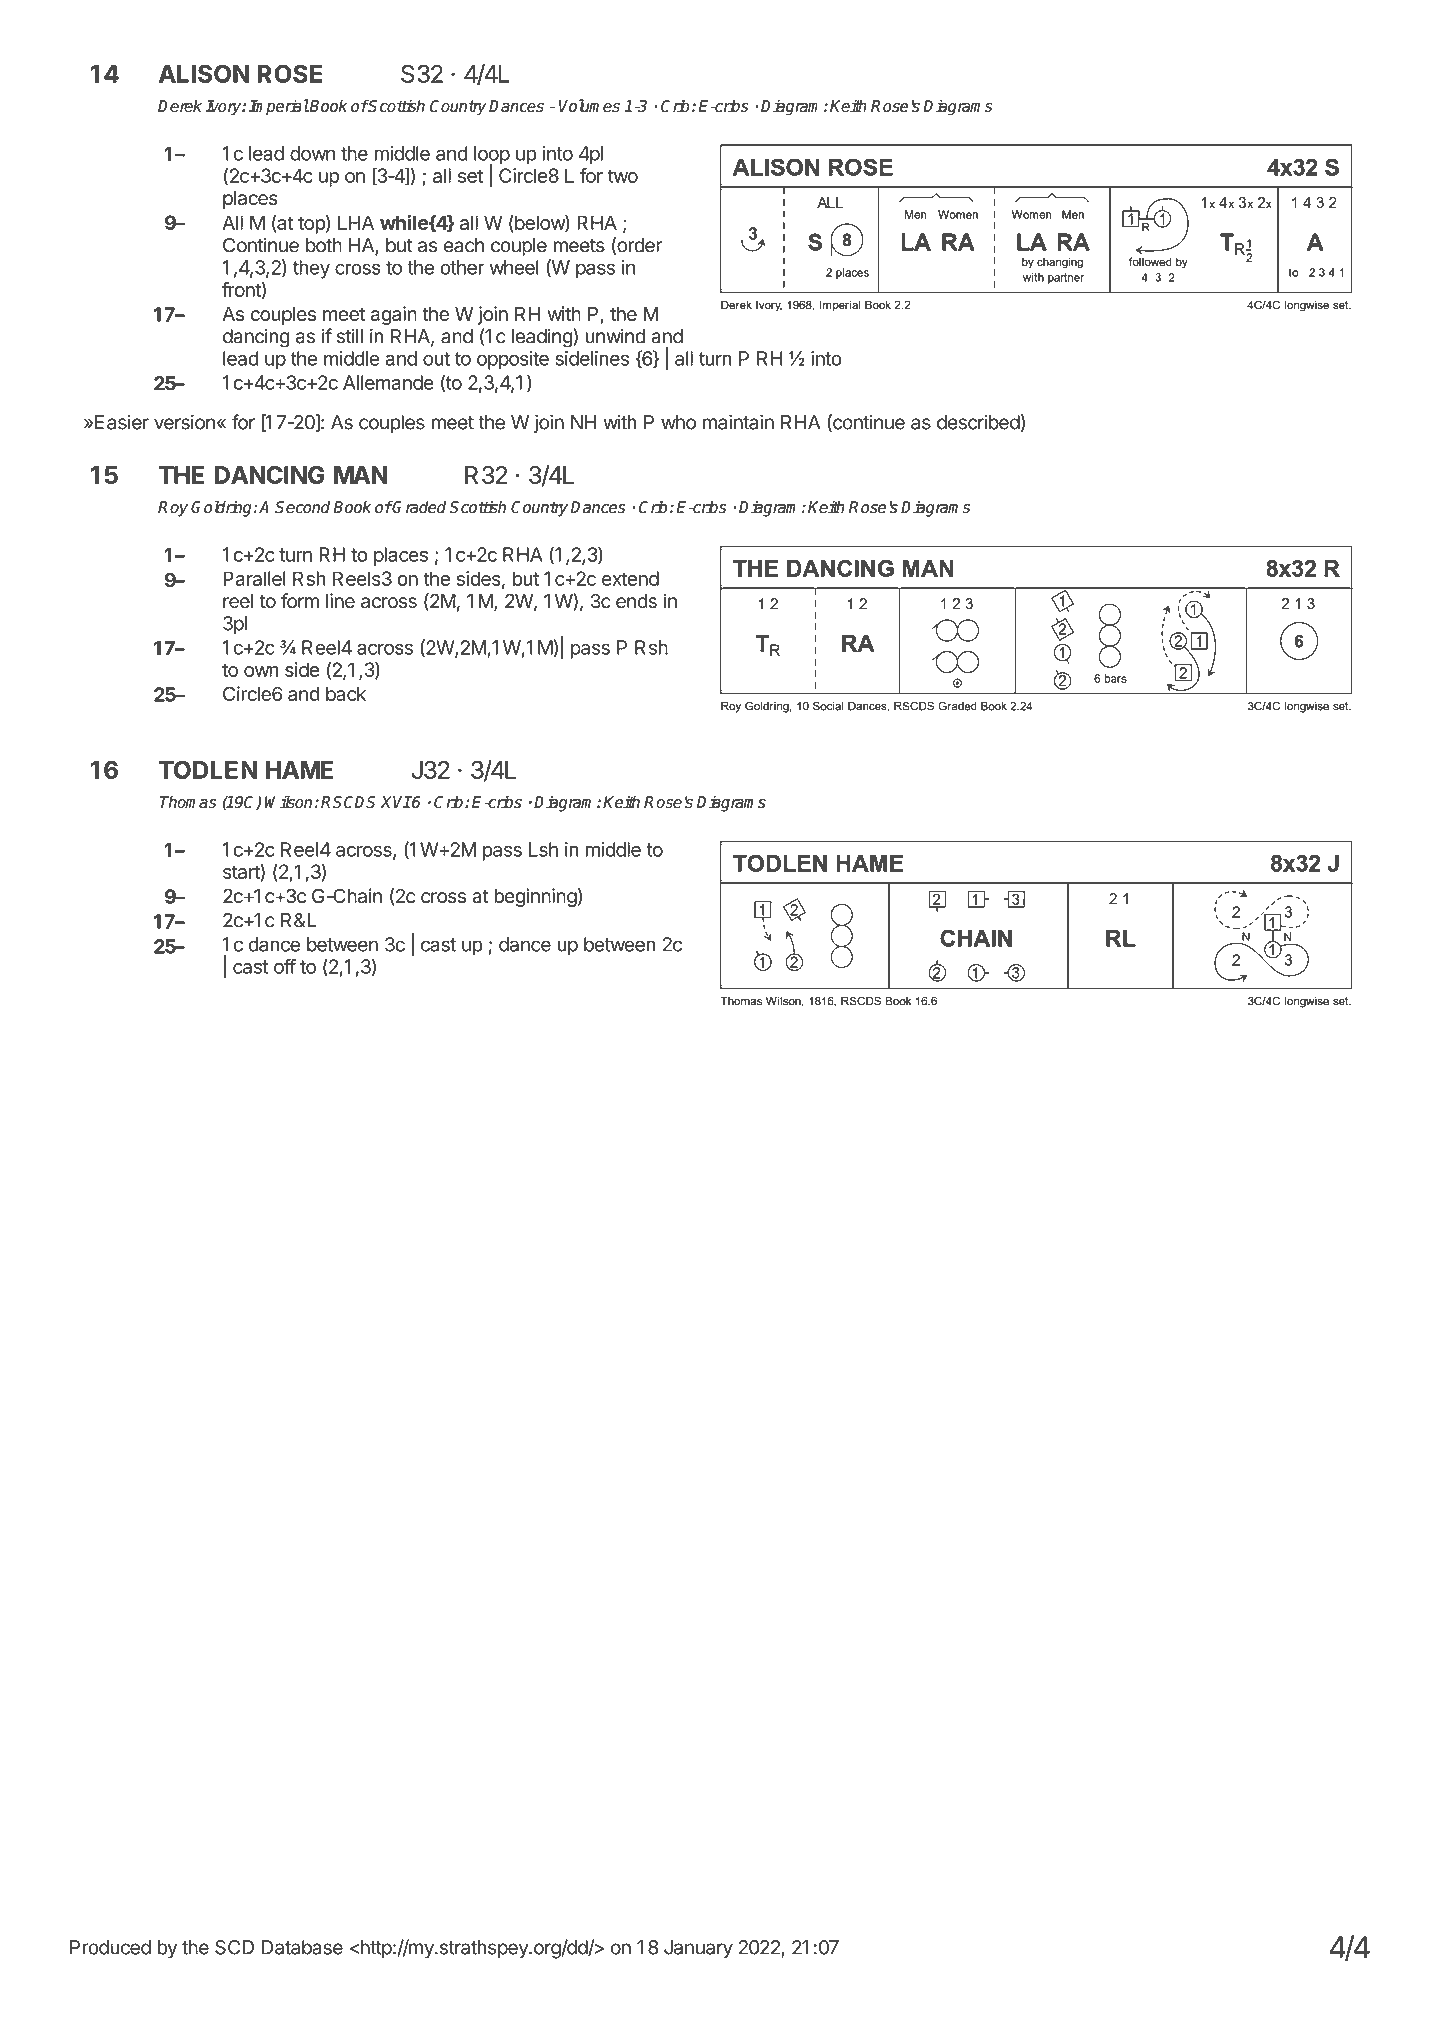 The height and width of the screenshot is (2033, 1437). I want to click on ends, so click(636, 601).
